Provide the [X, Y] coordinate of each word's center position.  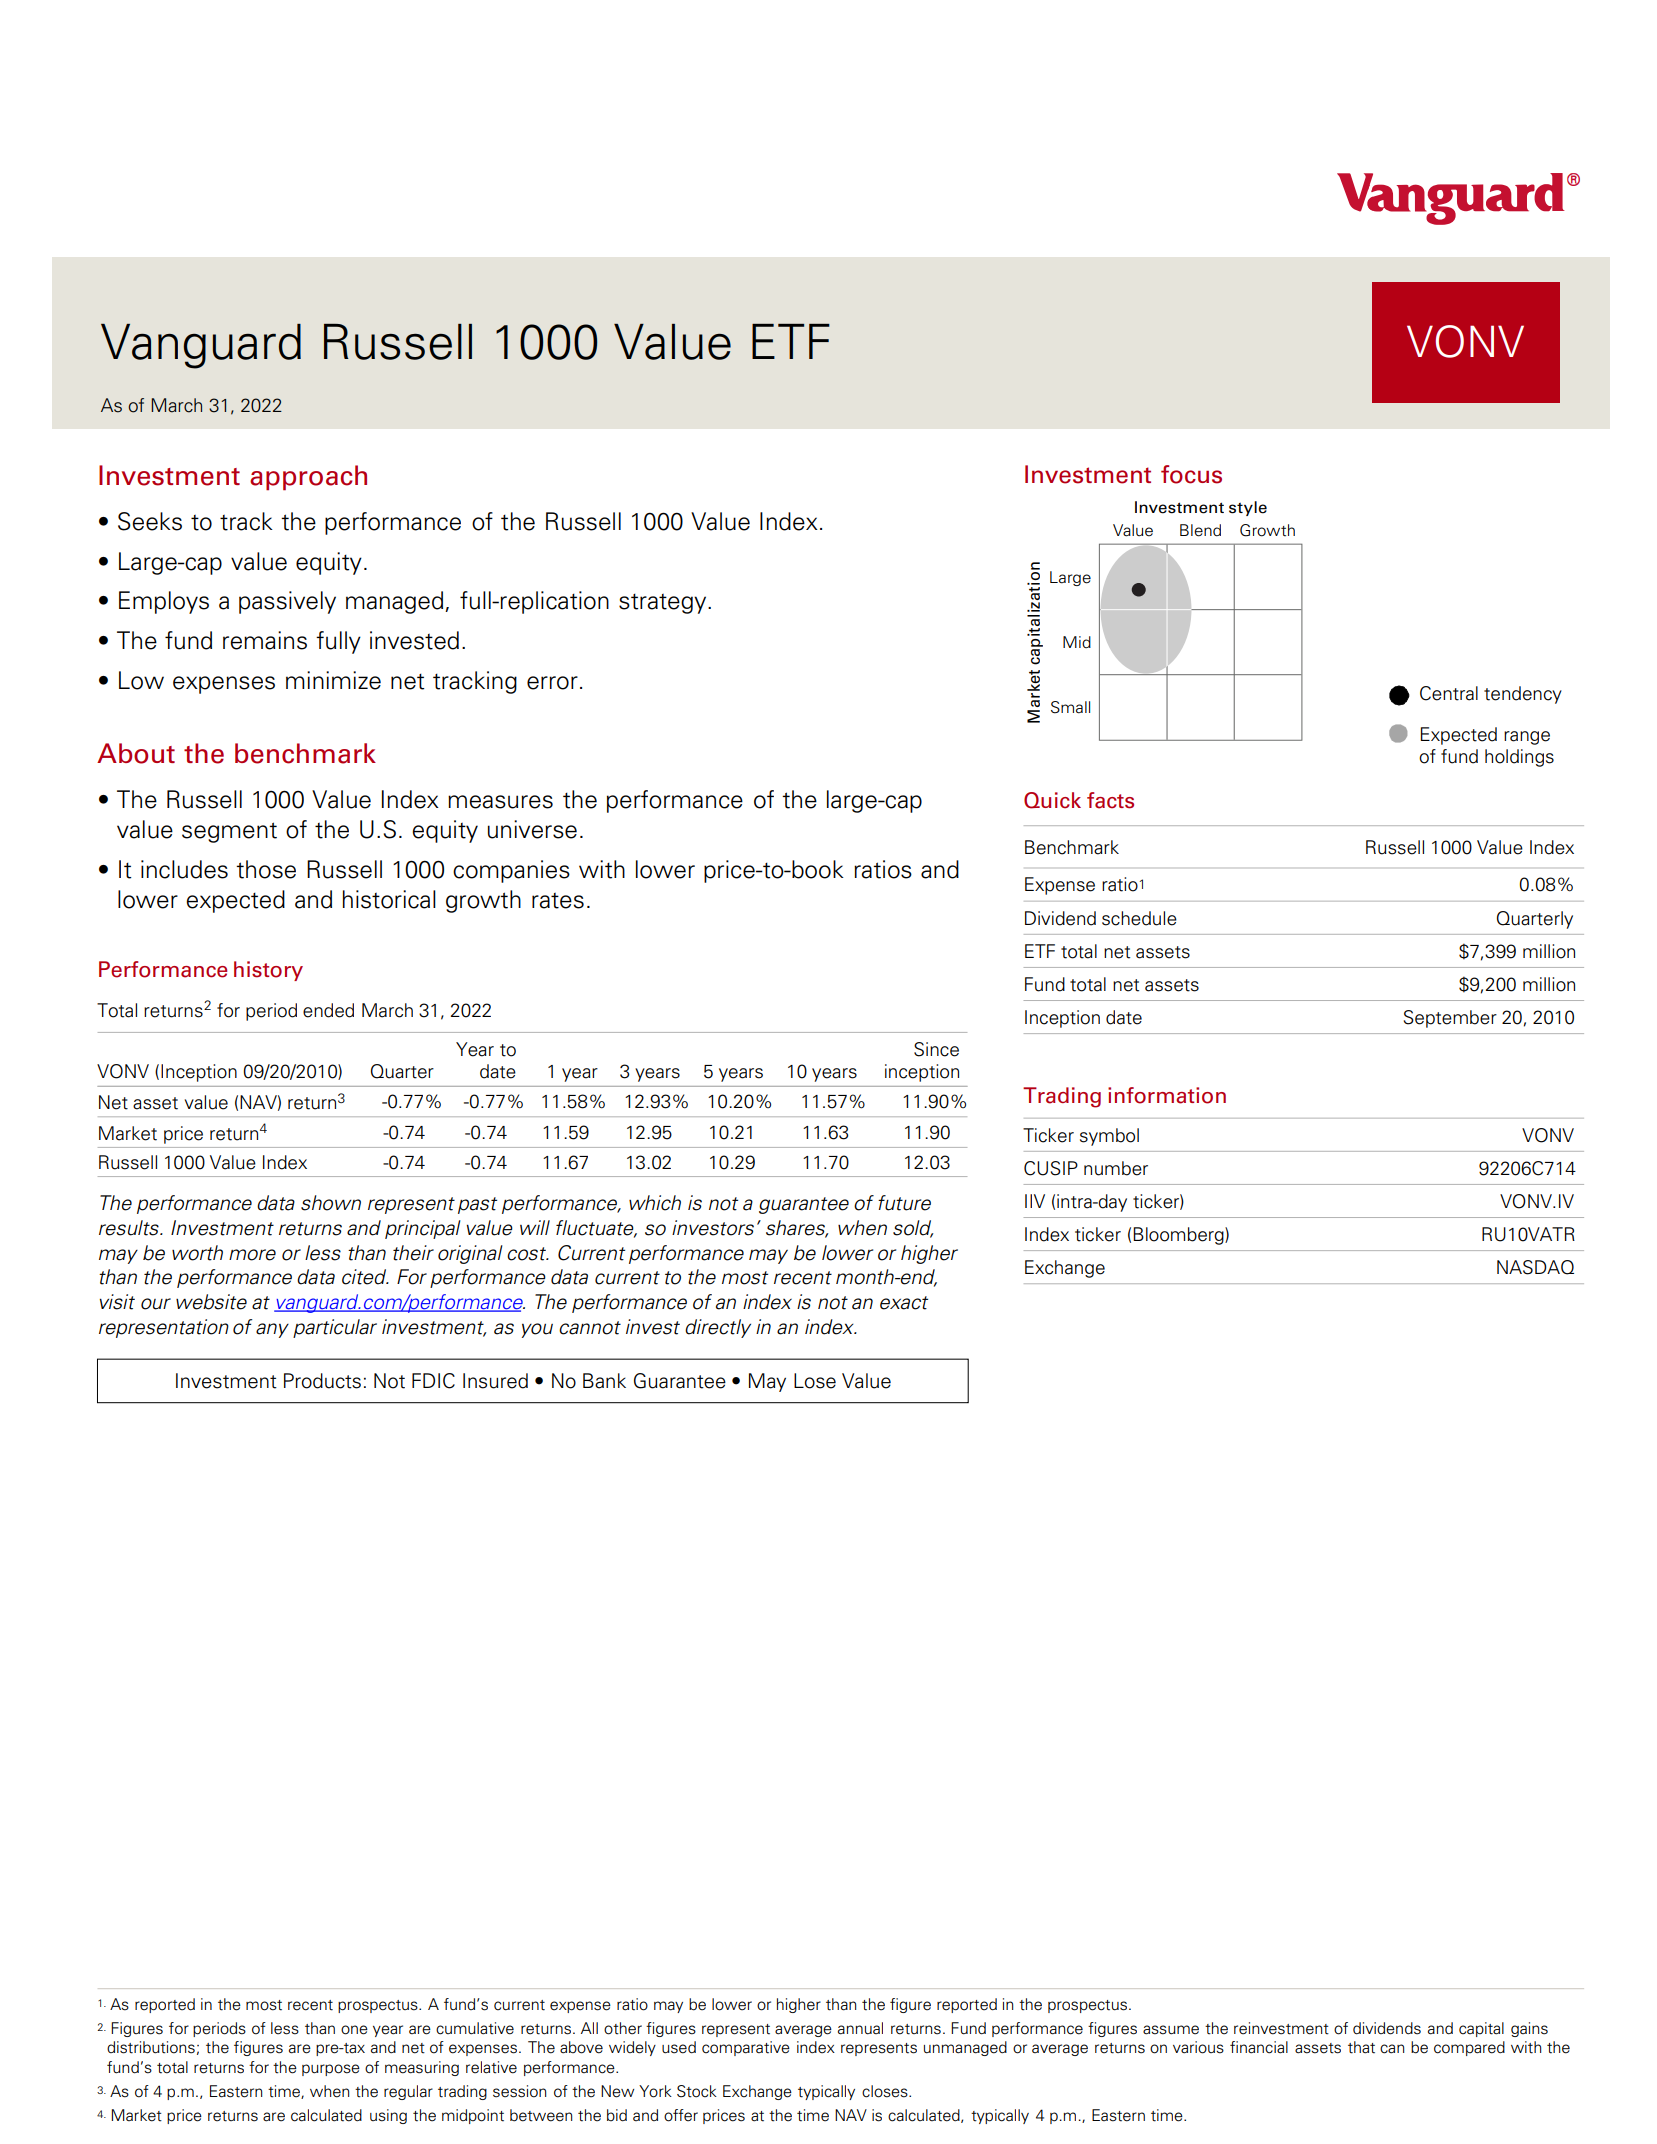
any [272, 1330]
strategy [664, 604]
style [1248, 508]
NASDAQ [1535, 1267]
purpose [331, 2070]
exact [904, 1303]
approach [308, 478]
